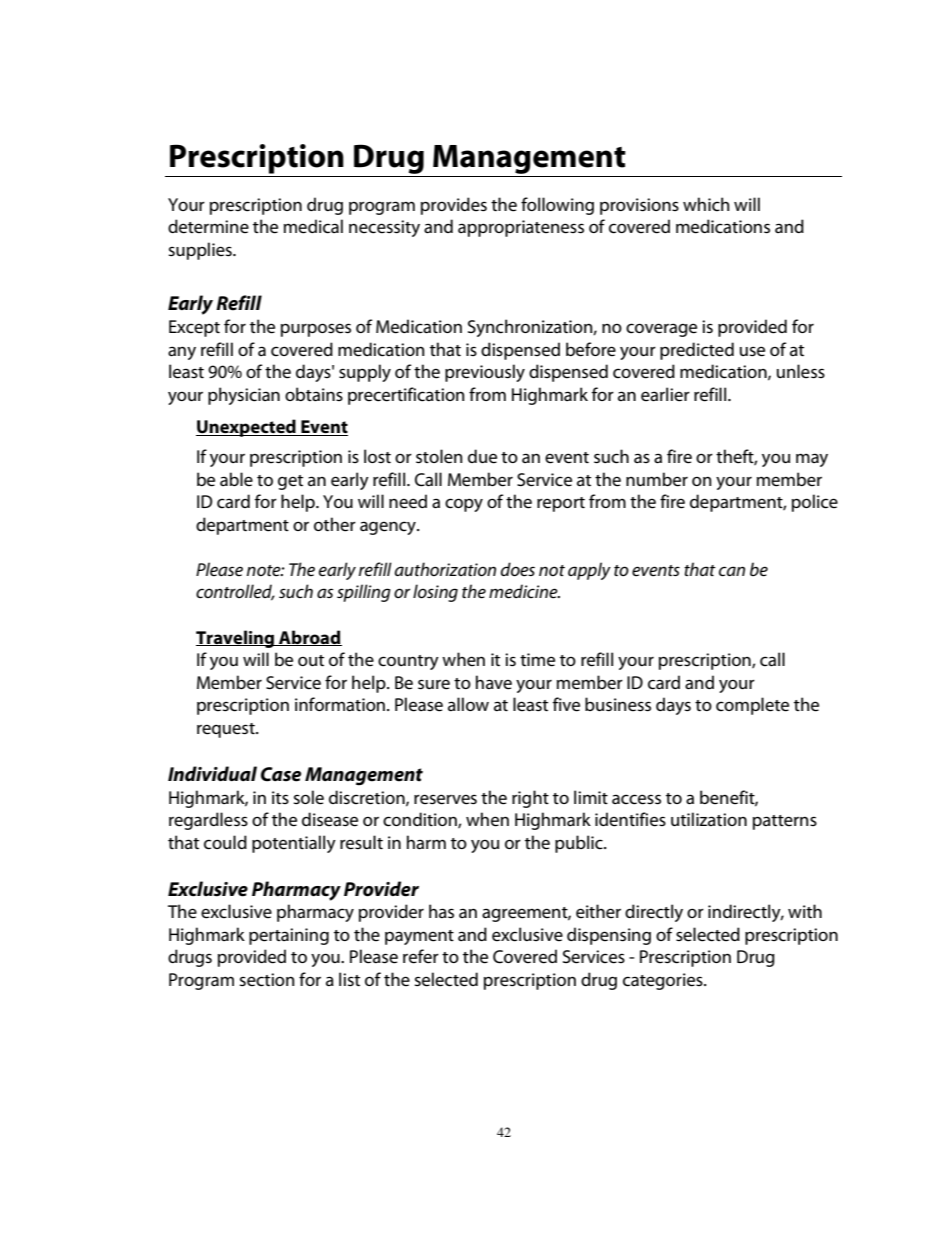 This screenshot has height=1233, width=952. Describe the element at coordinates (468, 704) in the screenshot. I see `allow` at that location.
